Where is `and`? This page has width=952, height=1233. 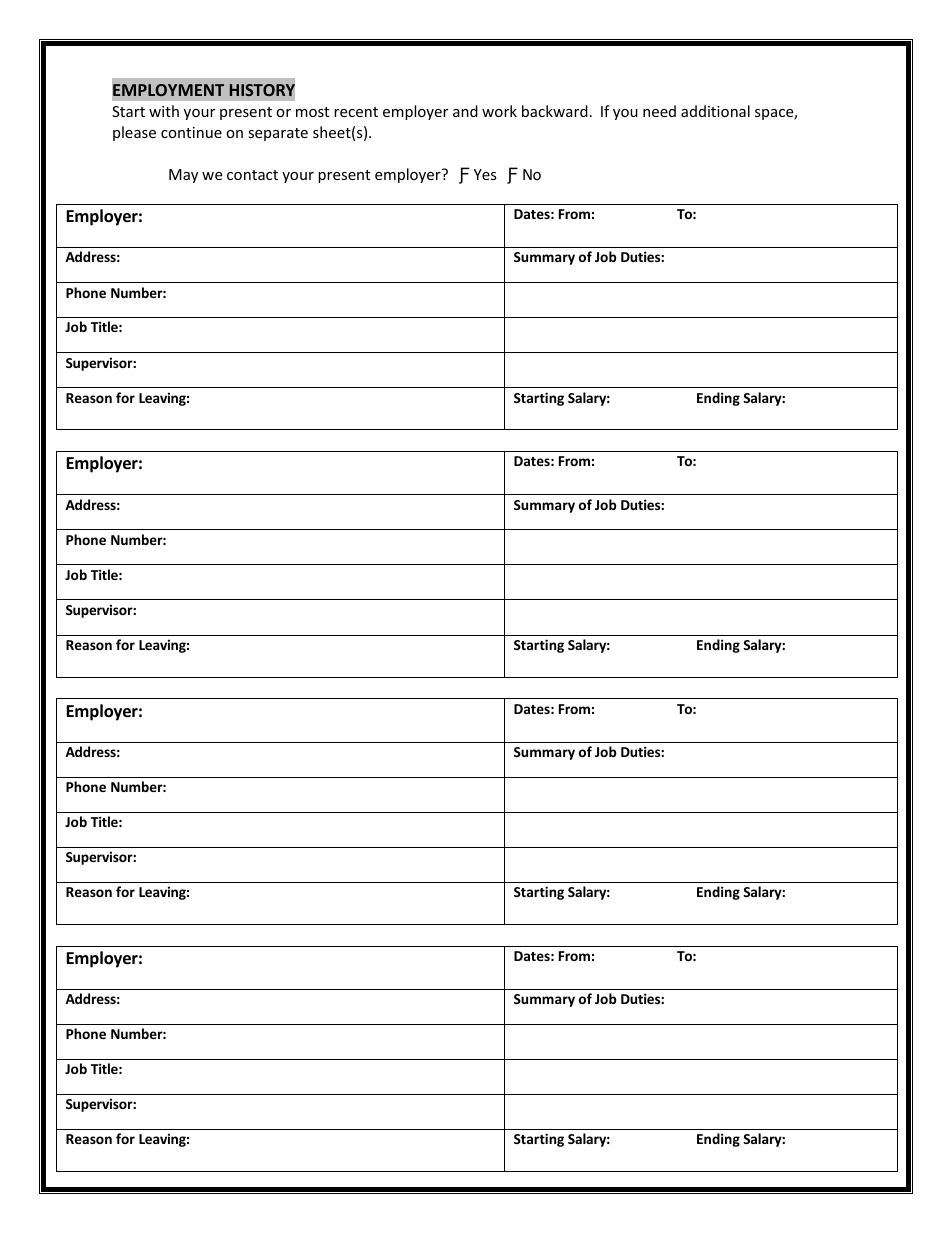
and is located at coordinates (465, 111).
